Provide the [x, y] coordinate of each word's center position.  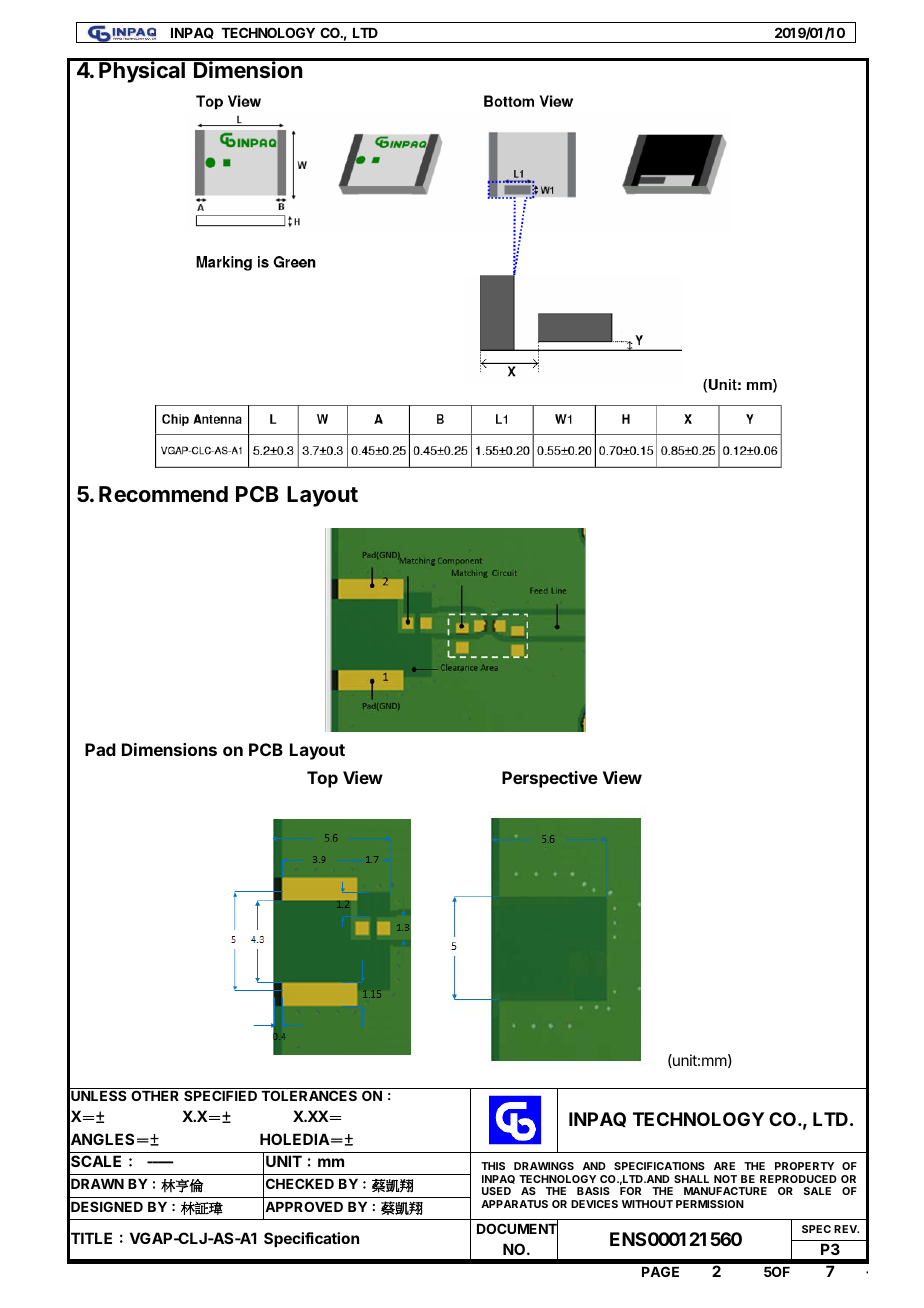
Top [322, 779]
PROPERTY [804, 1166]
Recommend [163, 494]
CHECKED [300, 1183]
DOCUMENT [517, 1230]
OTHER [155, 1095]
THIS [493, 1166]
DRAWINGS [544, 1166]
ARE [724, 1166]
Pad [100, 749]
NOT [725, 1179]
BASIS [593, 1191]
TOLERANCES [309, 1095]
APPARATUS [514, 1204]
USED [496, 1191]
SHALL [691, 1179]
